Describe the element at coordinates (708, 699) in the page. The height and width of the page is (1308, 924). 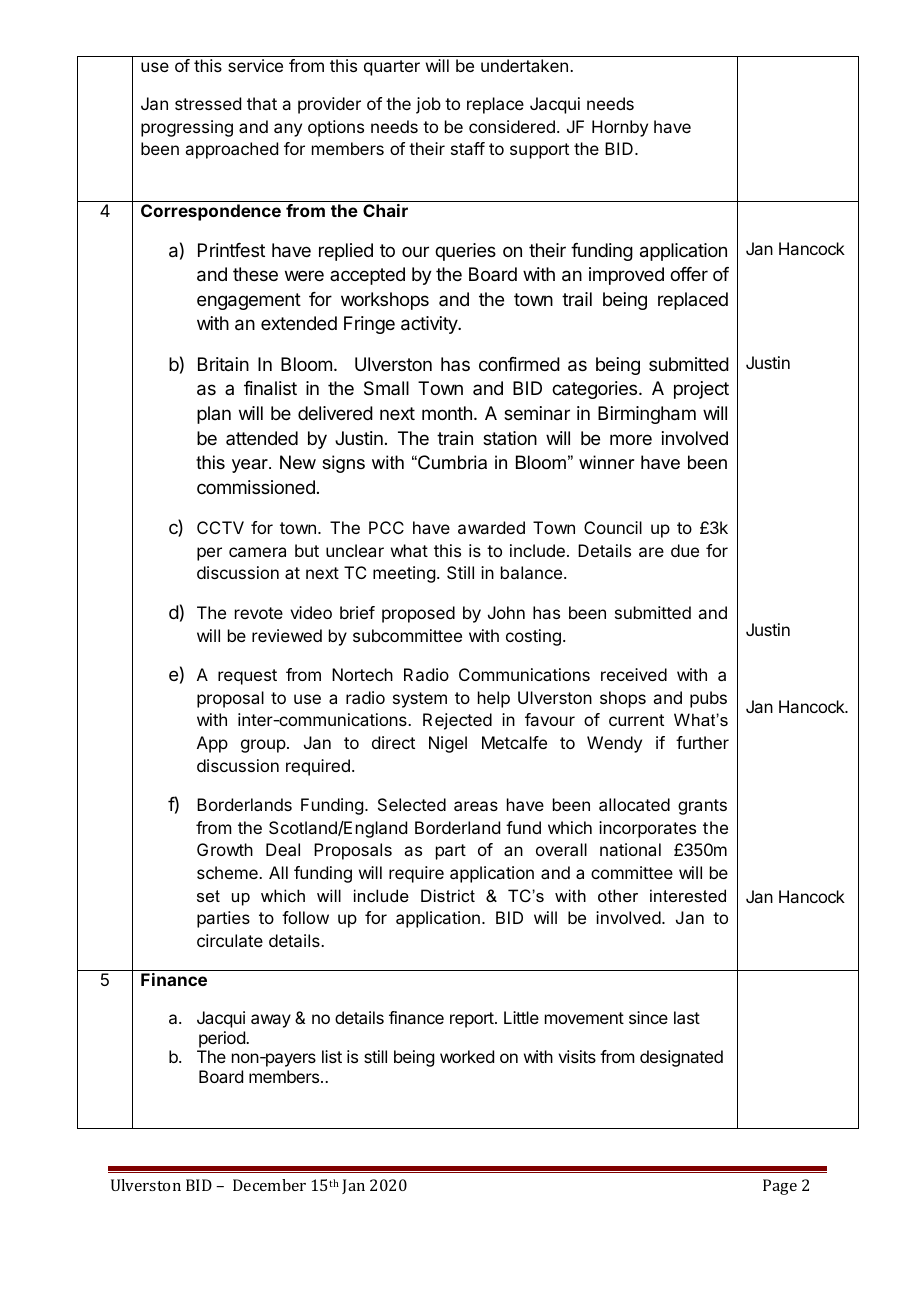
I see `pubs` at that location.
